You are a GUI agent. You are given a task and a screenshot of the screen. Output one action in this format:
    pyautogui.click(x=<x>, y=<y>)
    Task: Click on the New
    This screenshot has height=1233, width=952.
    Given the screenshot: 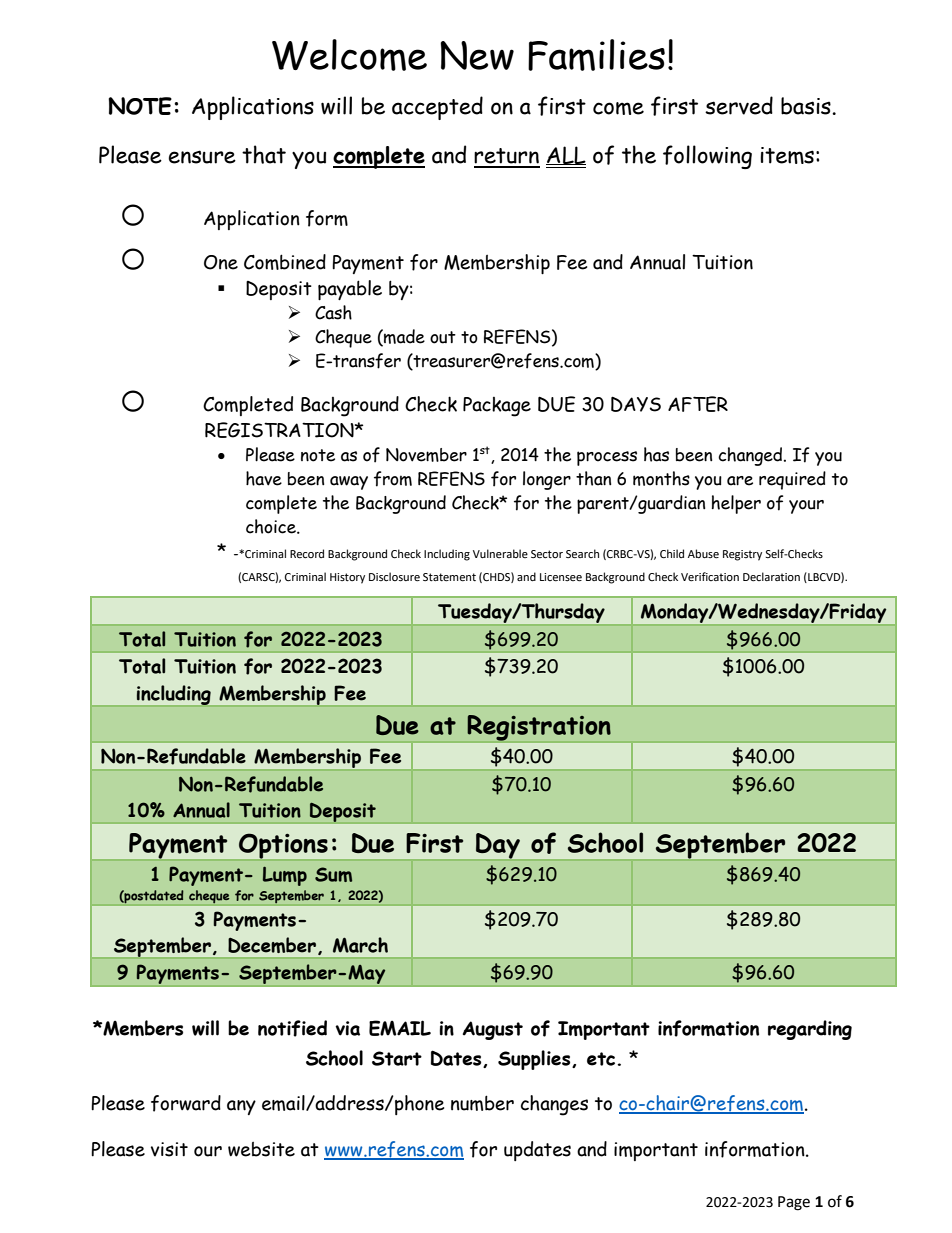 What is the action you would take?
    pyautogui.click(x=477, y=55)
